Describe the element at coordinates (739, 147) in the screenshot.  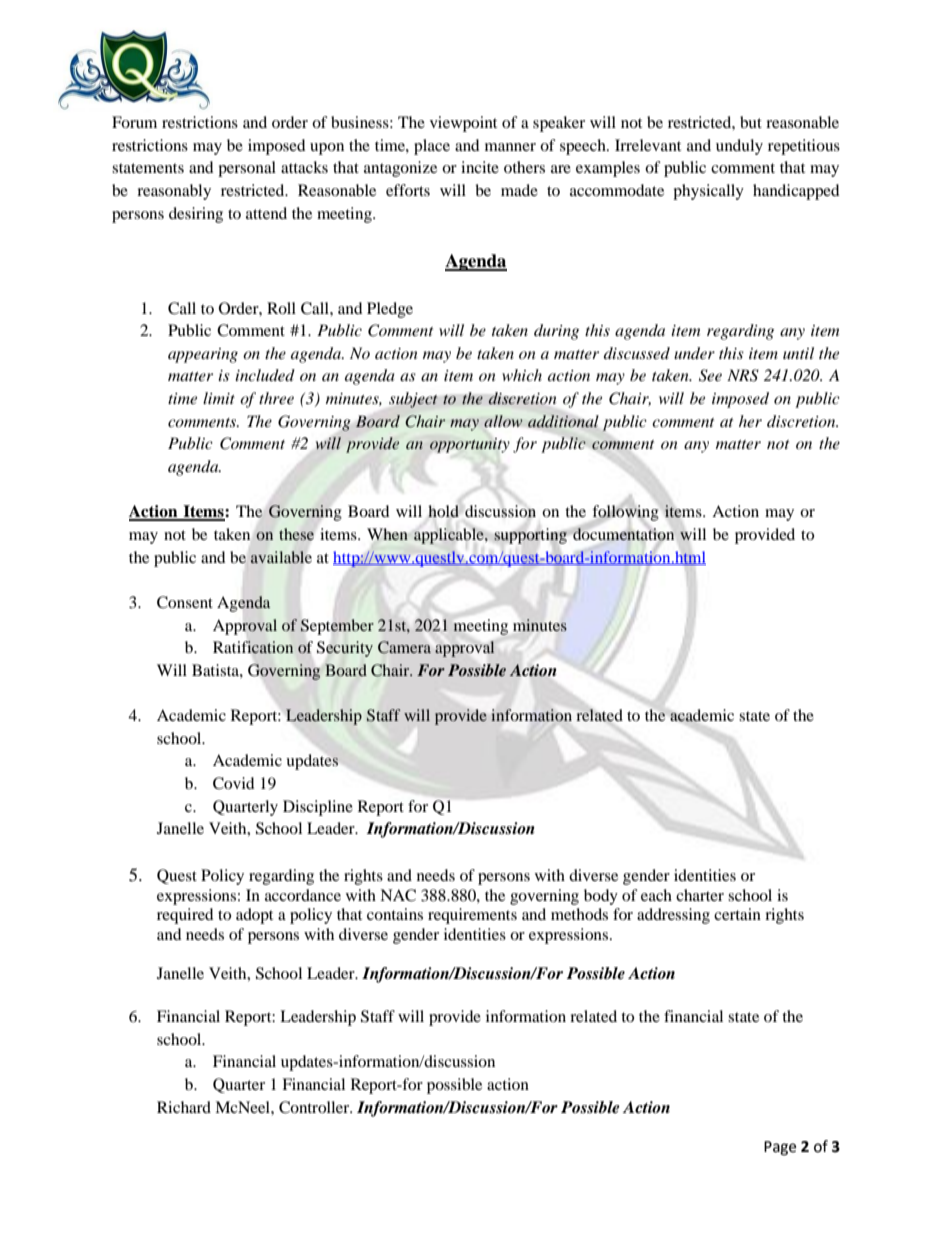
I see `unduly` at that location.
